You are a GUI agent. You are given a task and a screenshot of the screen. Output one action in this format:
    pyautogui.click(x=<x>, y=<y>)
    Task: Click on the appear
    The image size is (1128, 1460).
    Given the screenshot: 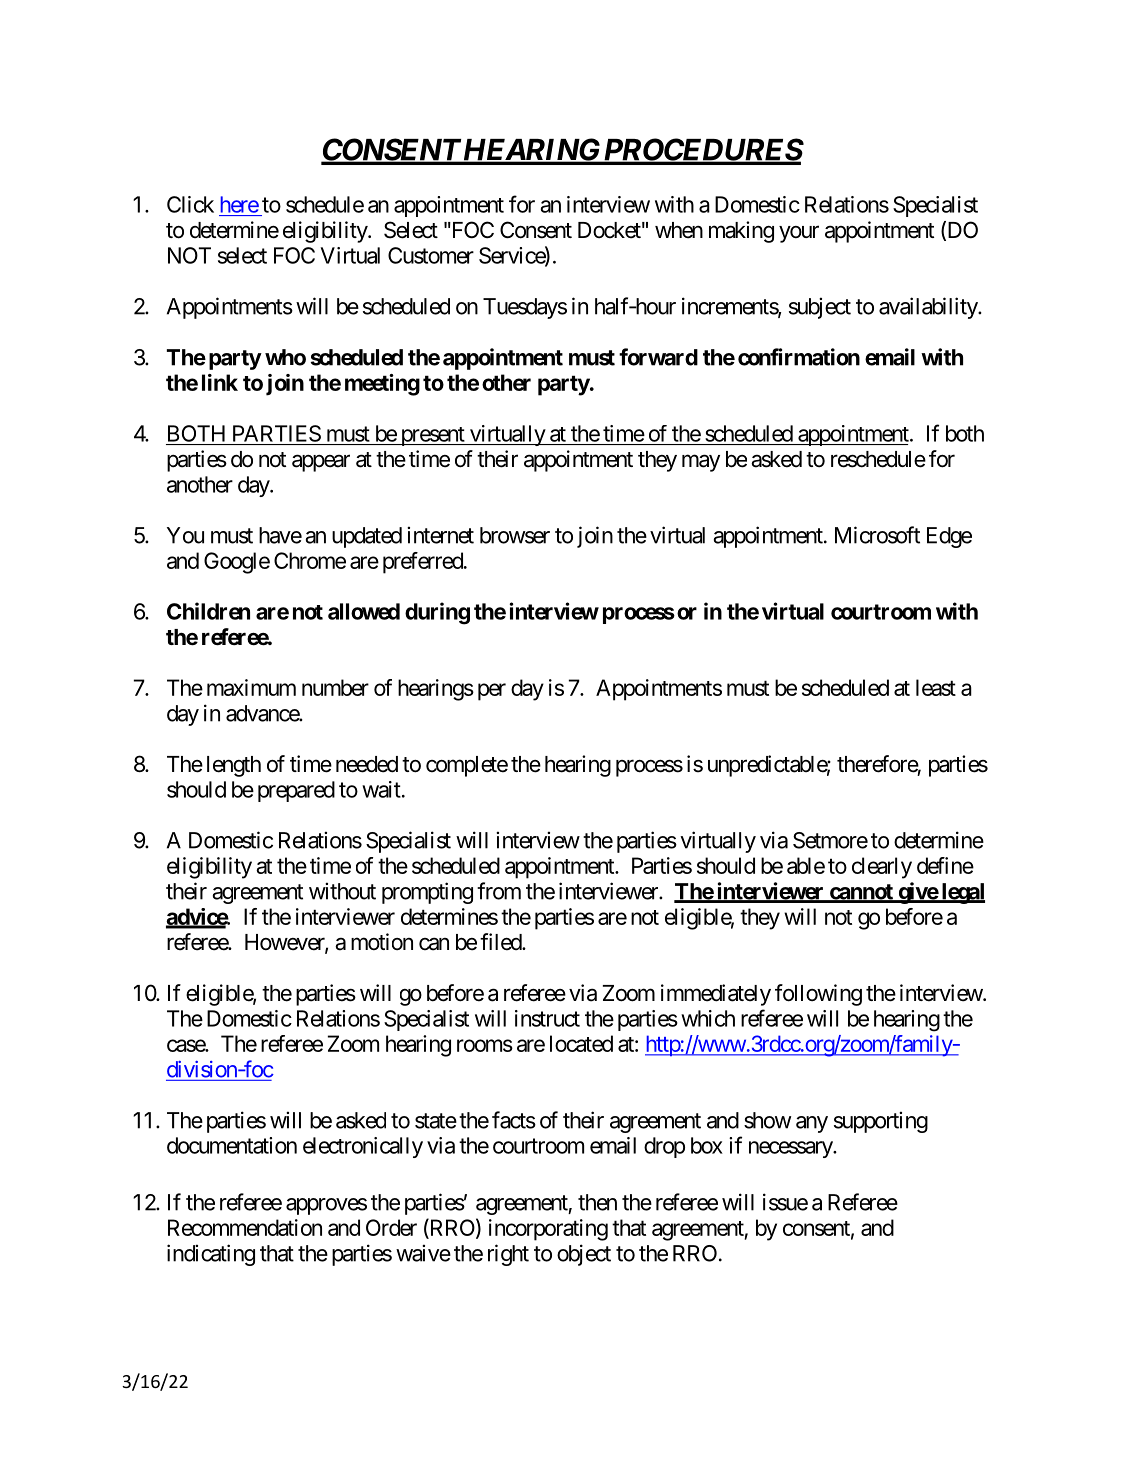 What is the action you would take?
    pyautogui.click(x=321, y=463)
